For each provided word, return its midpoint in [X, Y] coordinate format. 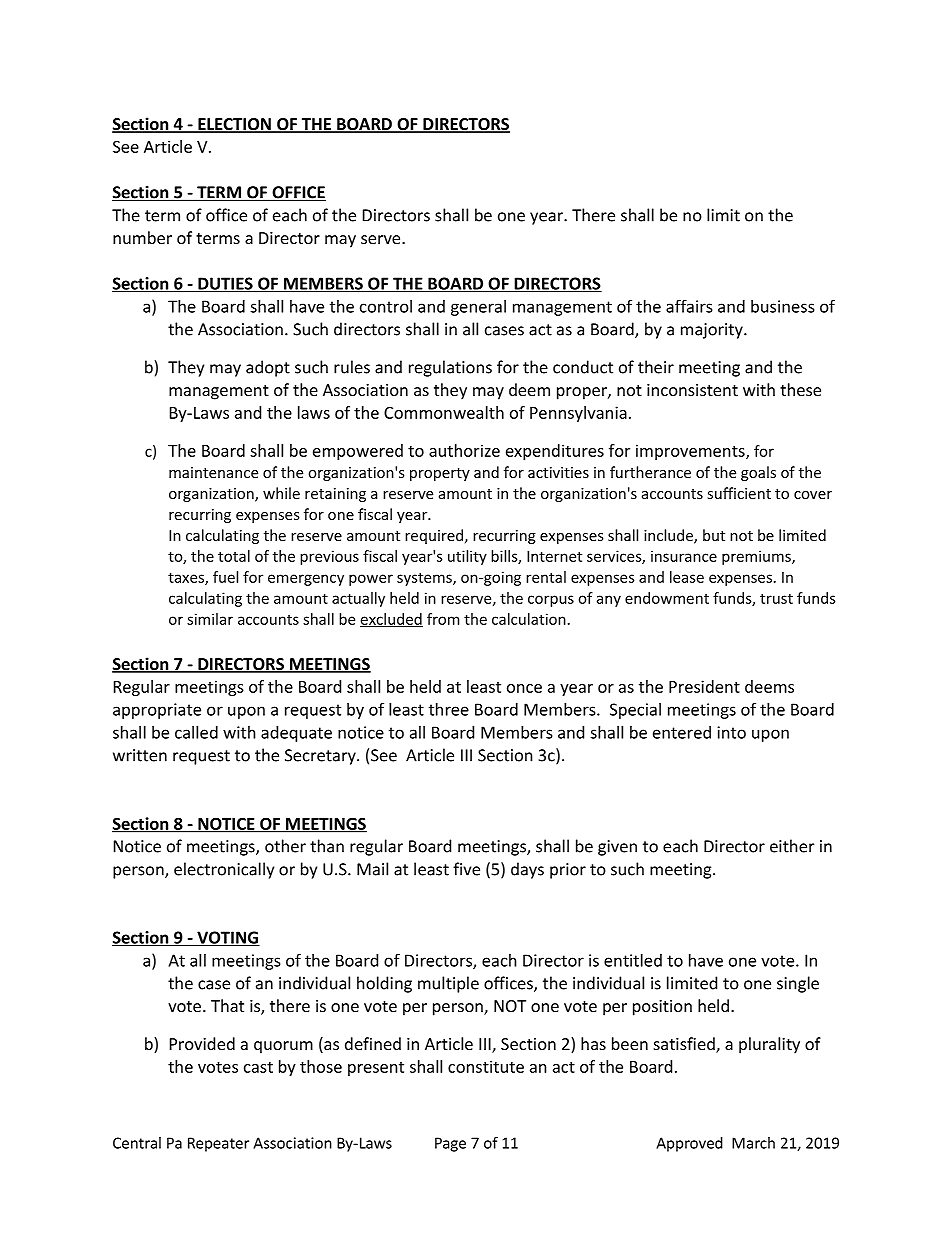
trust [776, 598]
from [443, 619]
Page [450, 1144]
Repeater [218, 1144]
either [792, 846]
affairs [689, 306]
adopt [268, 368]
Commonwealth [444, 412]
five [466, 869]
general [478, 308]
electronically [224, 870]
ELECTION [234, 125]
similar [210, 619]
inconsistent [692, 390]
